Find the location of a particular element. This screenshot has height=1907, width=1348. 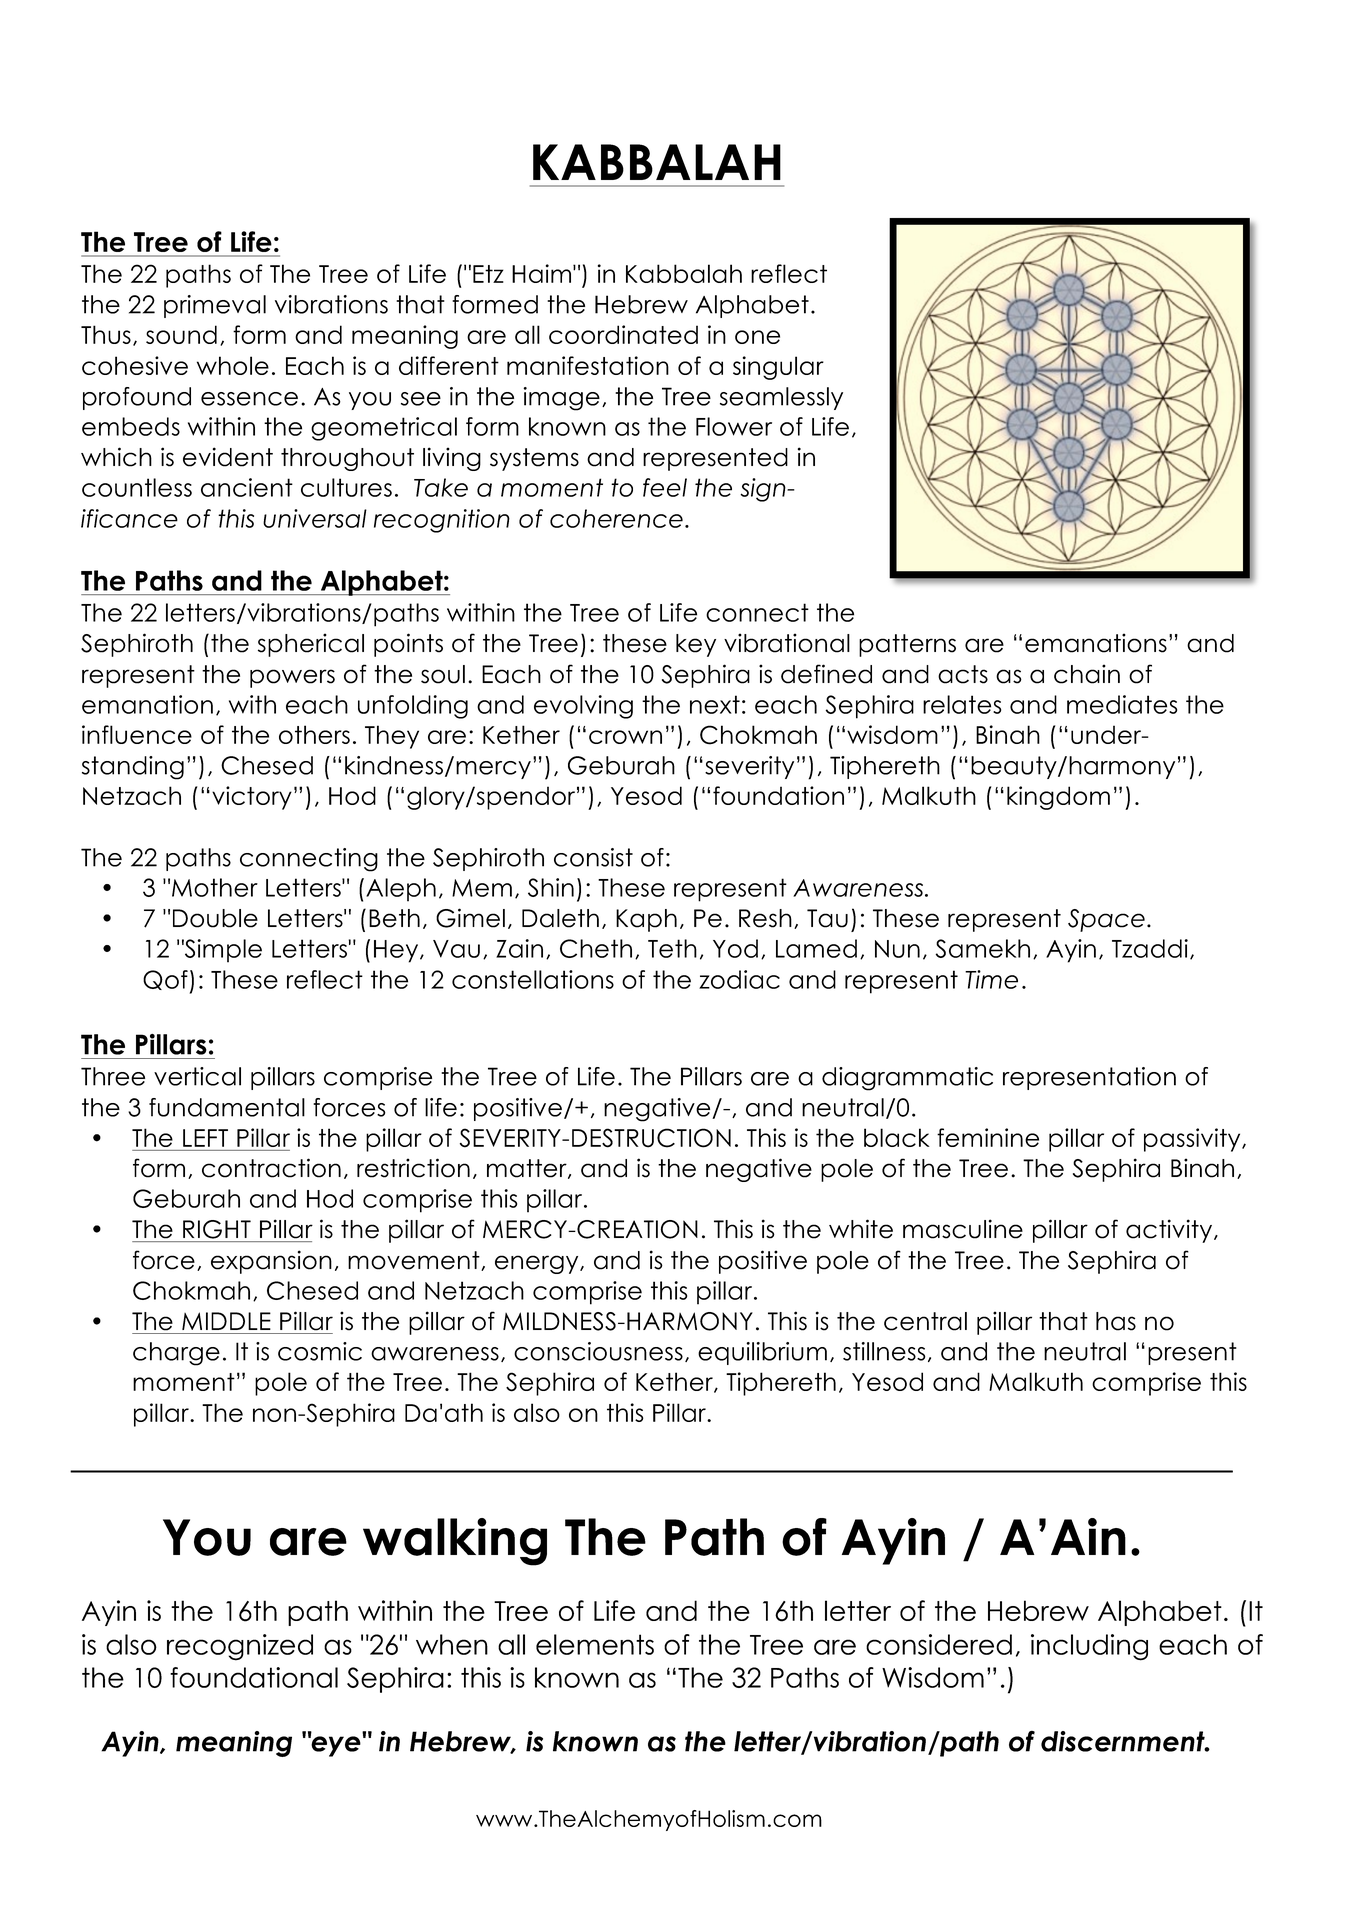

whole is located at coordinates (233, 365).
